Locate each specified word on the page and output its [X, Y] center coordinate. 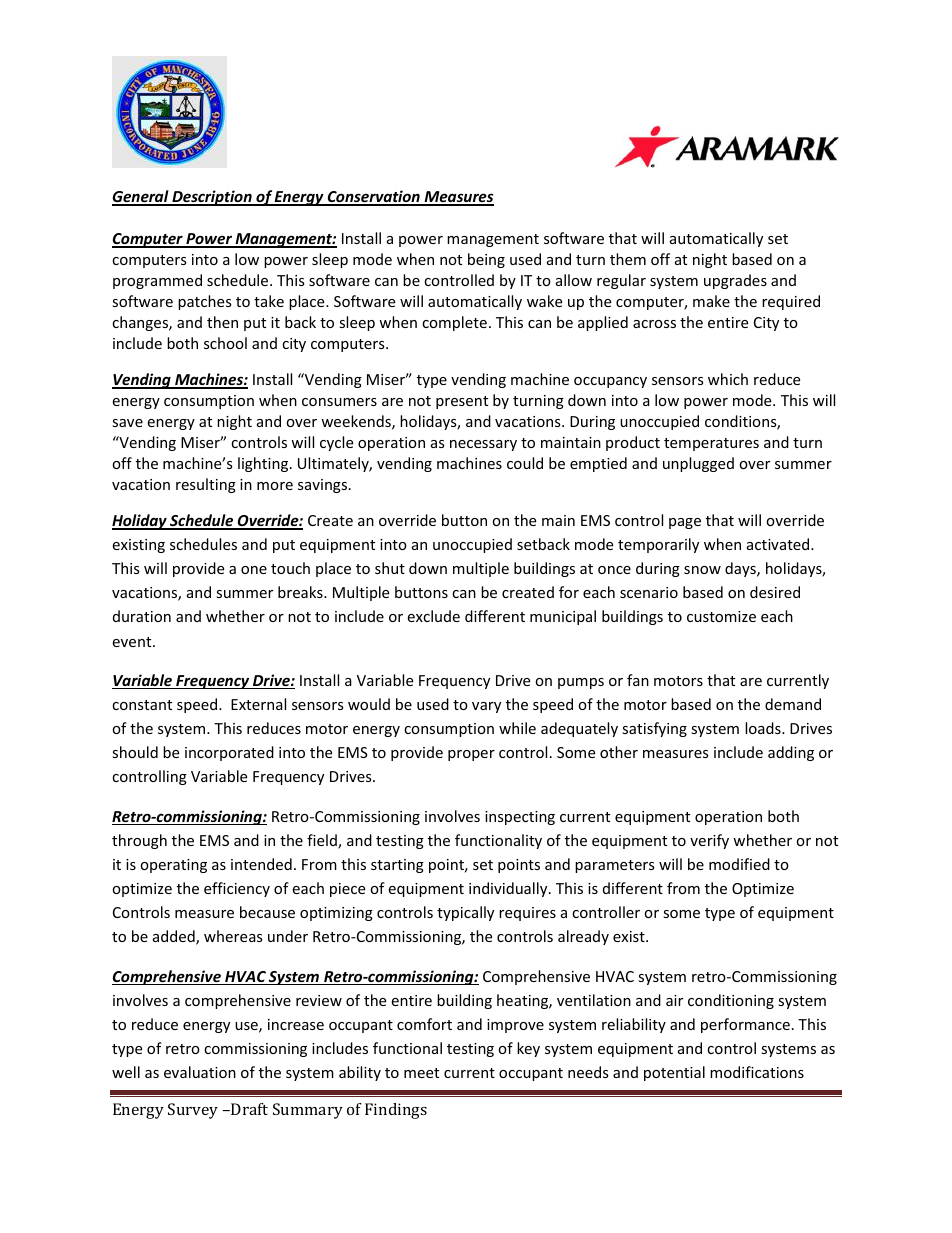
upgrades [735, 281]
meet [421, 1073]
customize [721, 616]
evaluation [200, 1072]
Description [212, 198]
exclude [433, 616]
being [486, 260]
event [133, 642]
